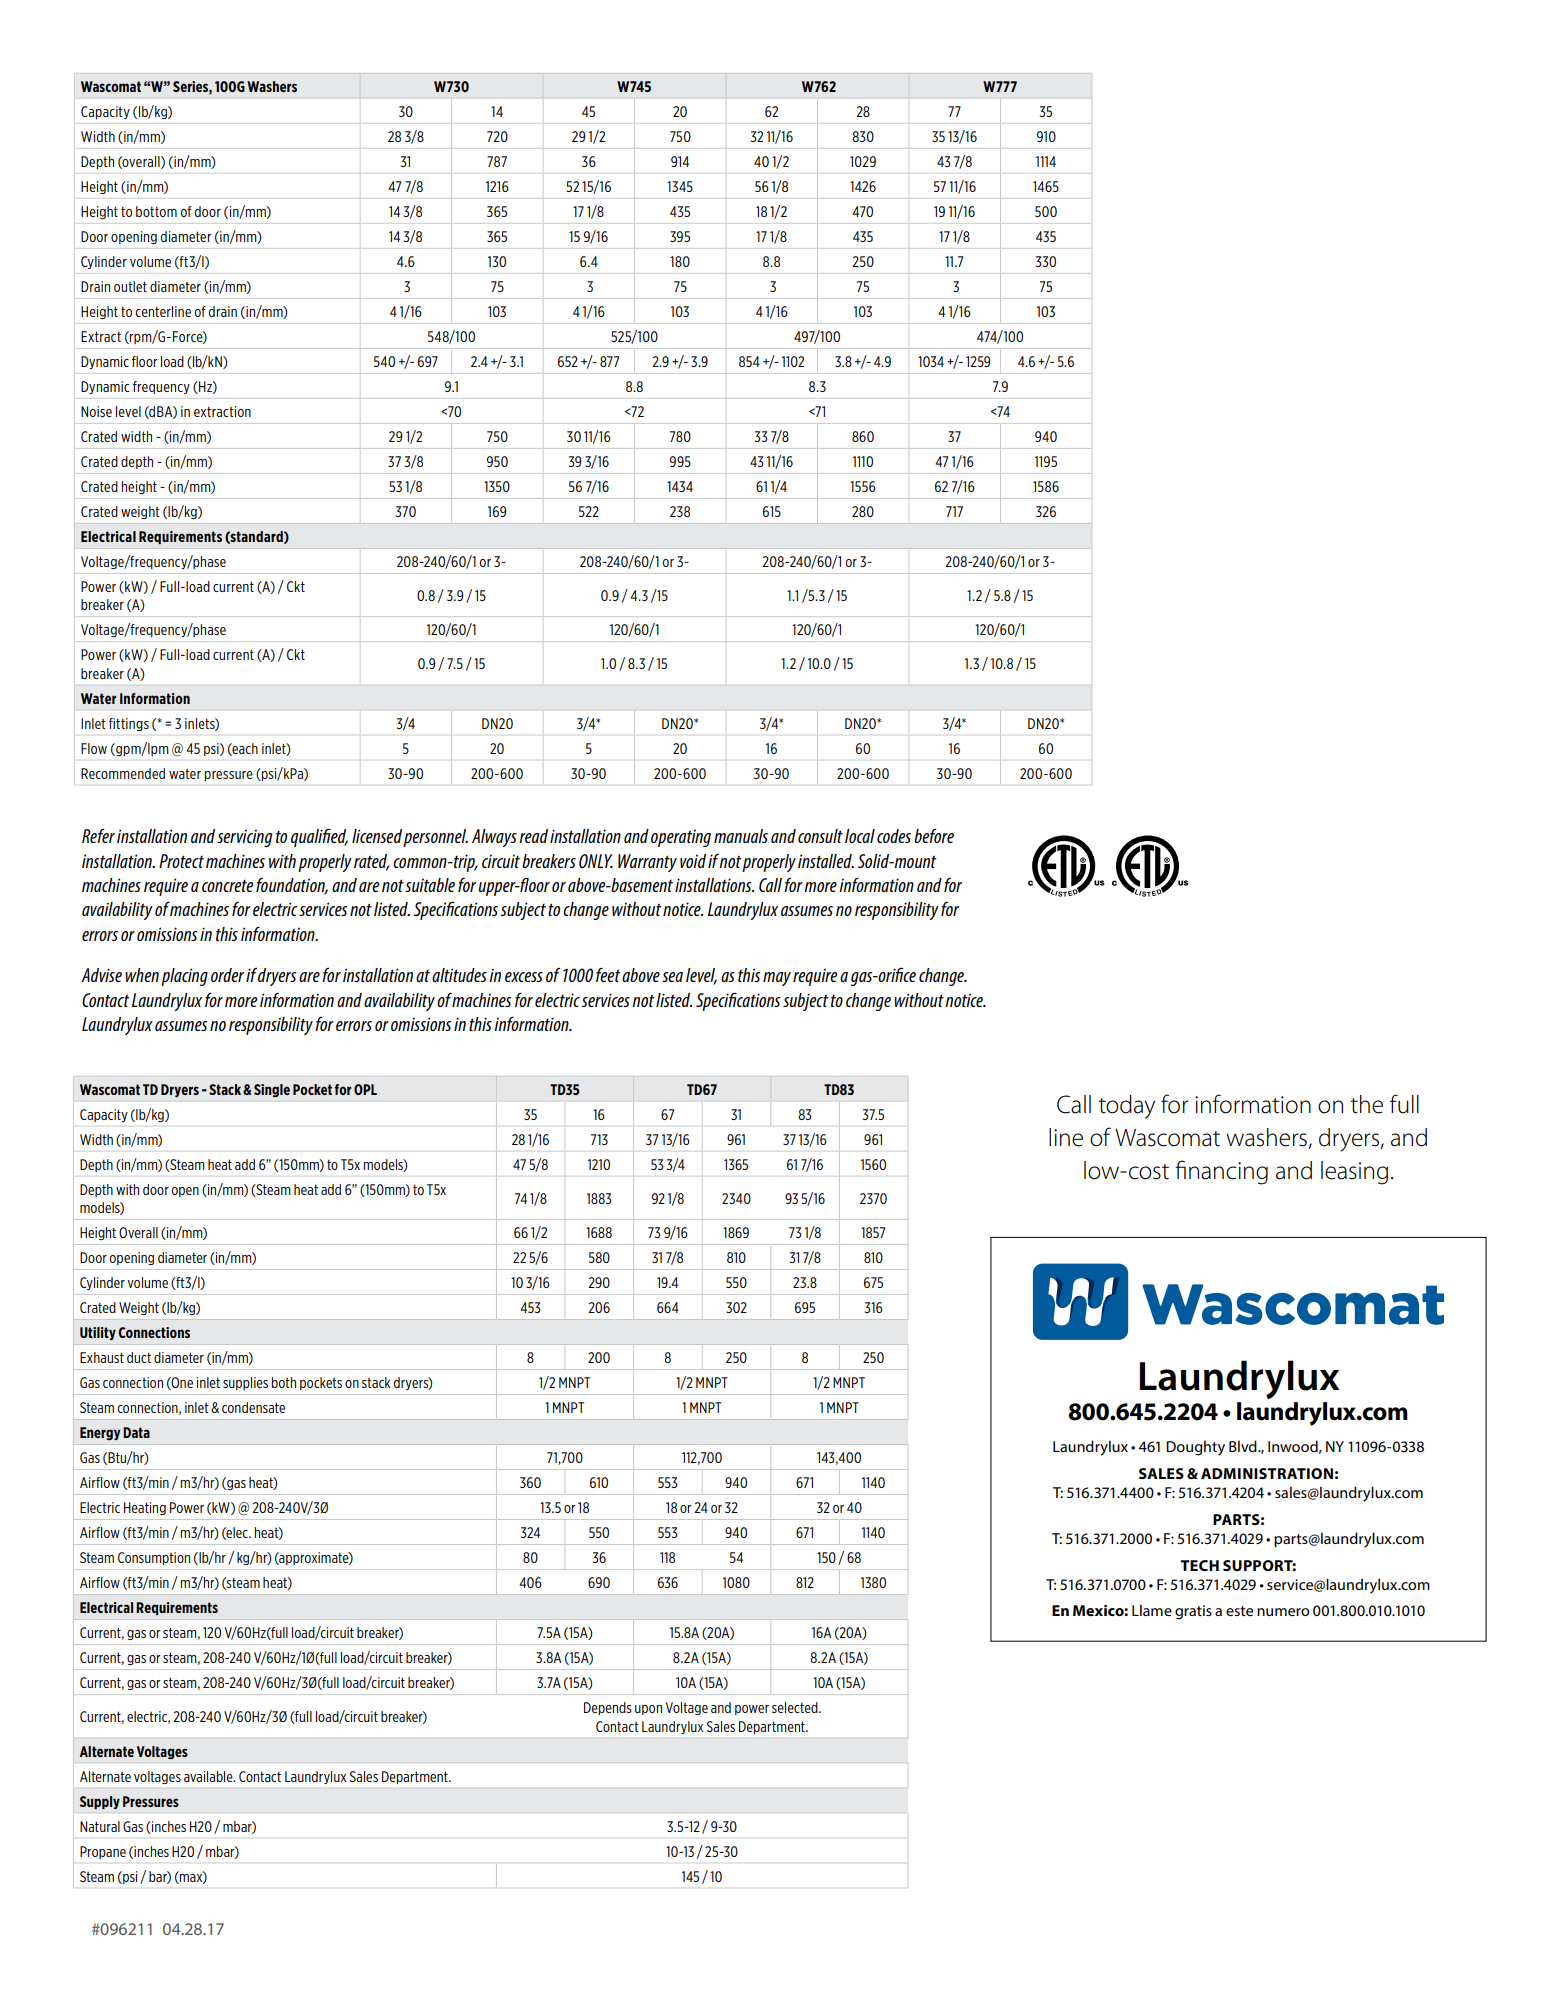 Image resolution: width=1555 pixels, height=2013 pixels. Describe the element at coordinates (227, 975) in the screenshot. I see `order` at that location.
